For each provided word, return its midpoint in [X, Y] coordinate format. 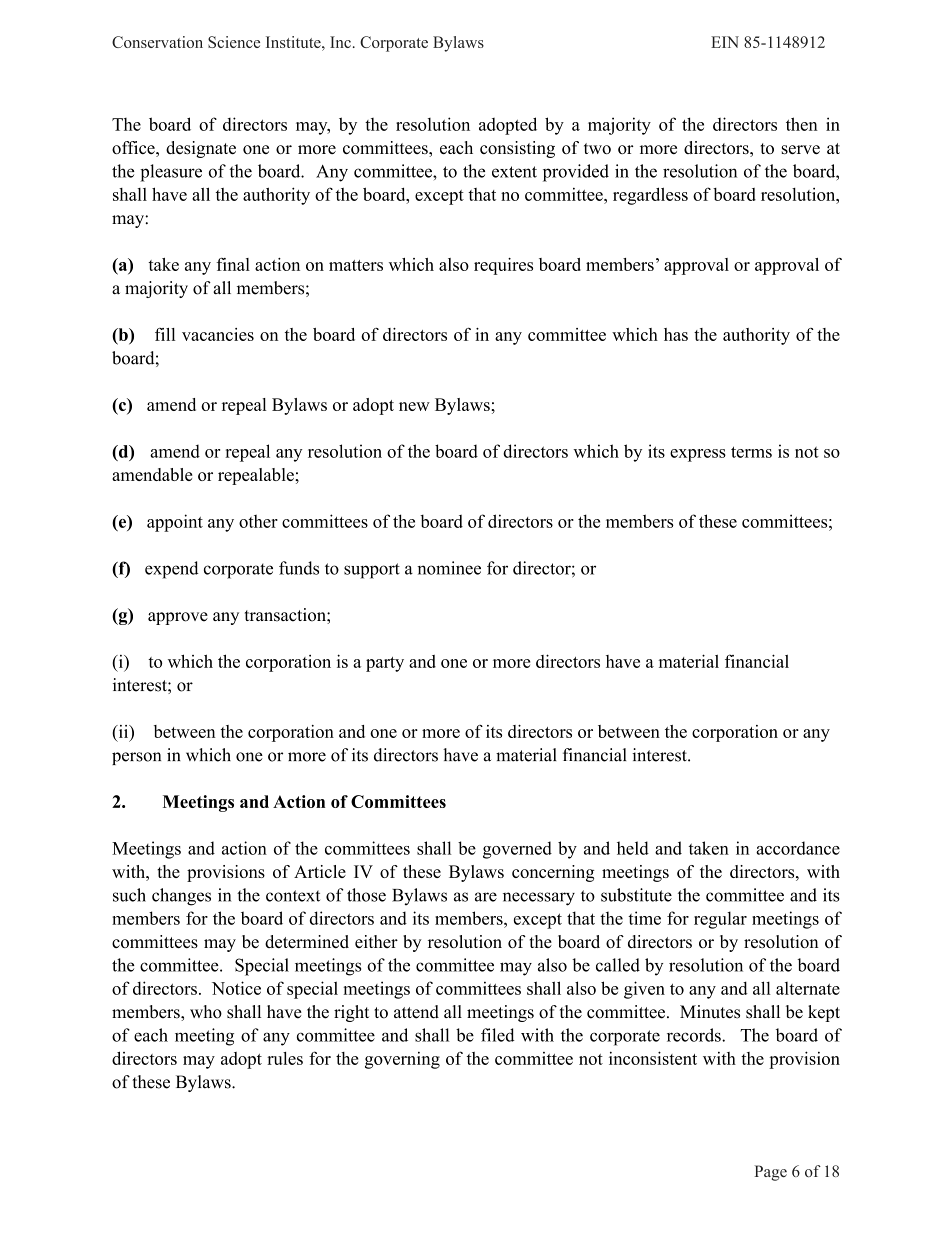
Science [234, 42]
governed [517, 850]
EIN [725, 42]
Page [770, 1173]
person [136, 758]
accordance [798, 848]
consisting [517, 149]
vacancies [218, 334]
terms [751, 452]
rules [285, 1058]
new [414, 406]
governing [402, 1060]
